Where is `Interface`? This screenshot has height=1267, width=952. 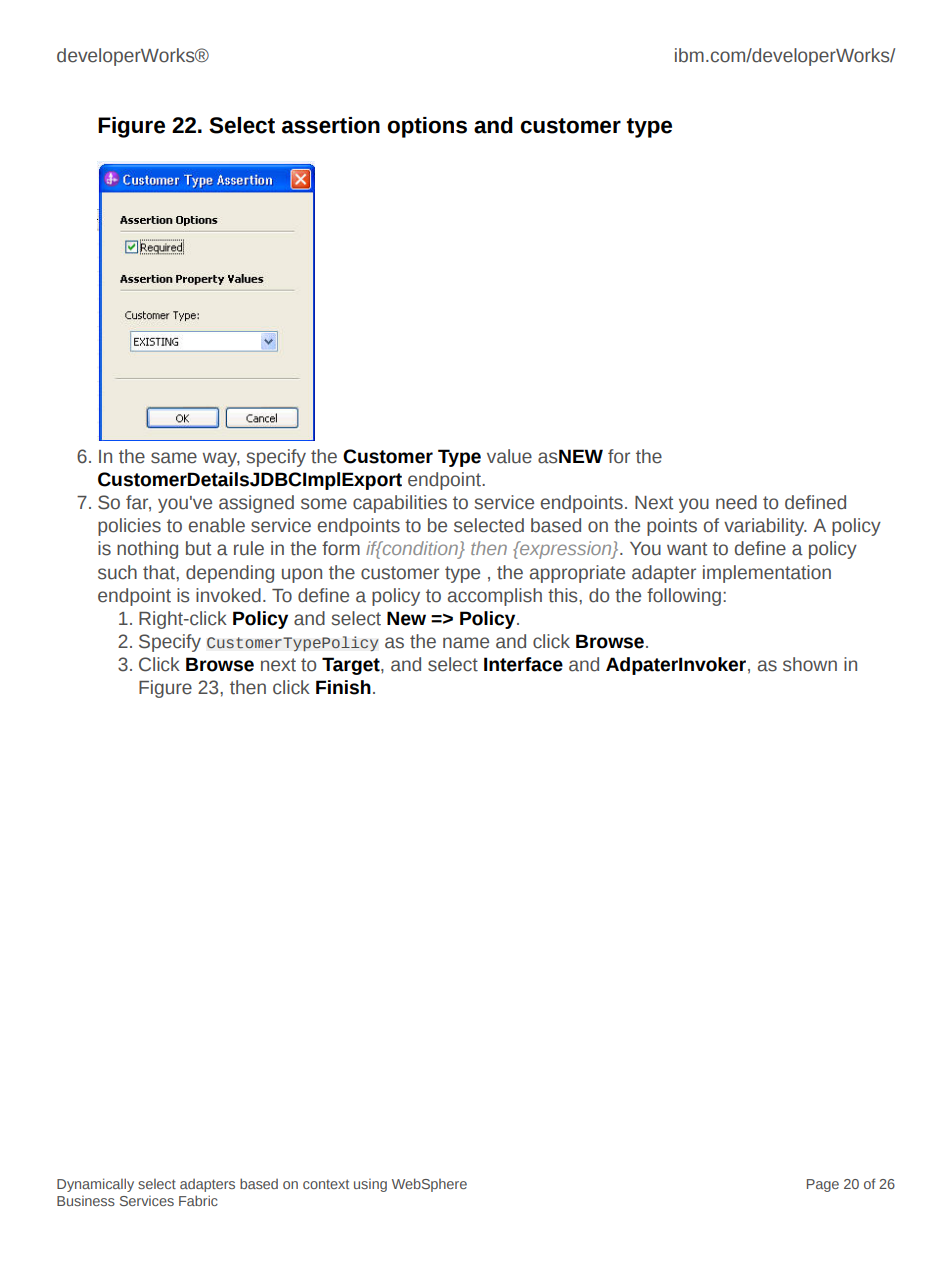 Interface is located at coordinates (523, 664).
